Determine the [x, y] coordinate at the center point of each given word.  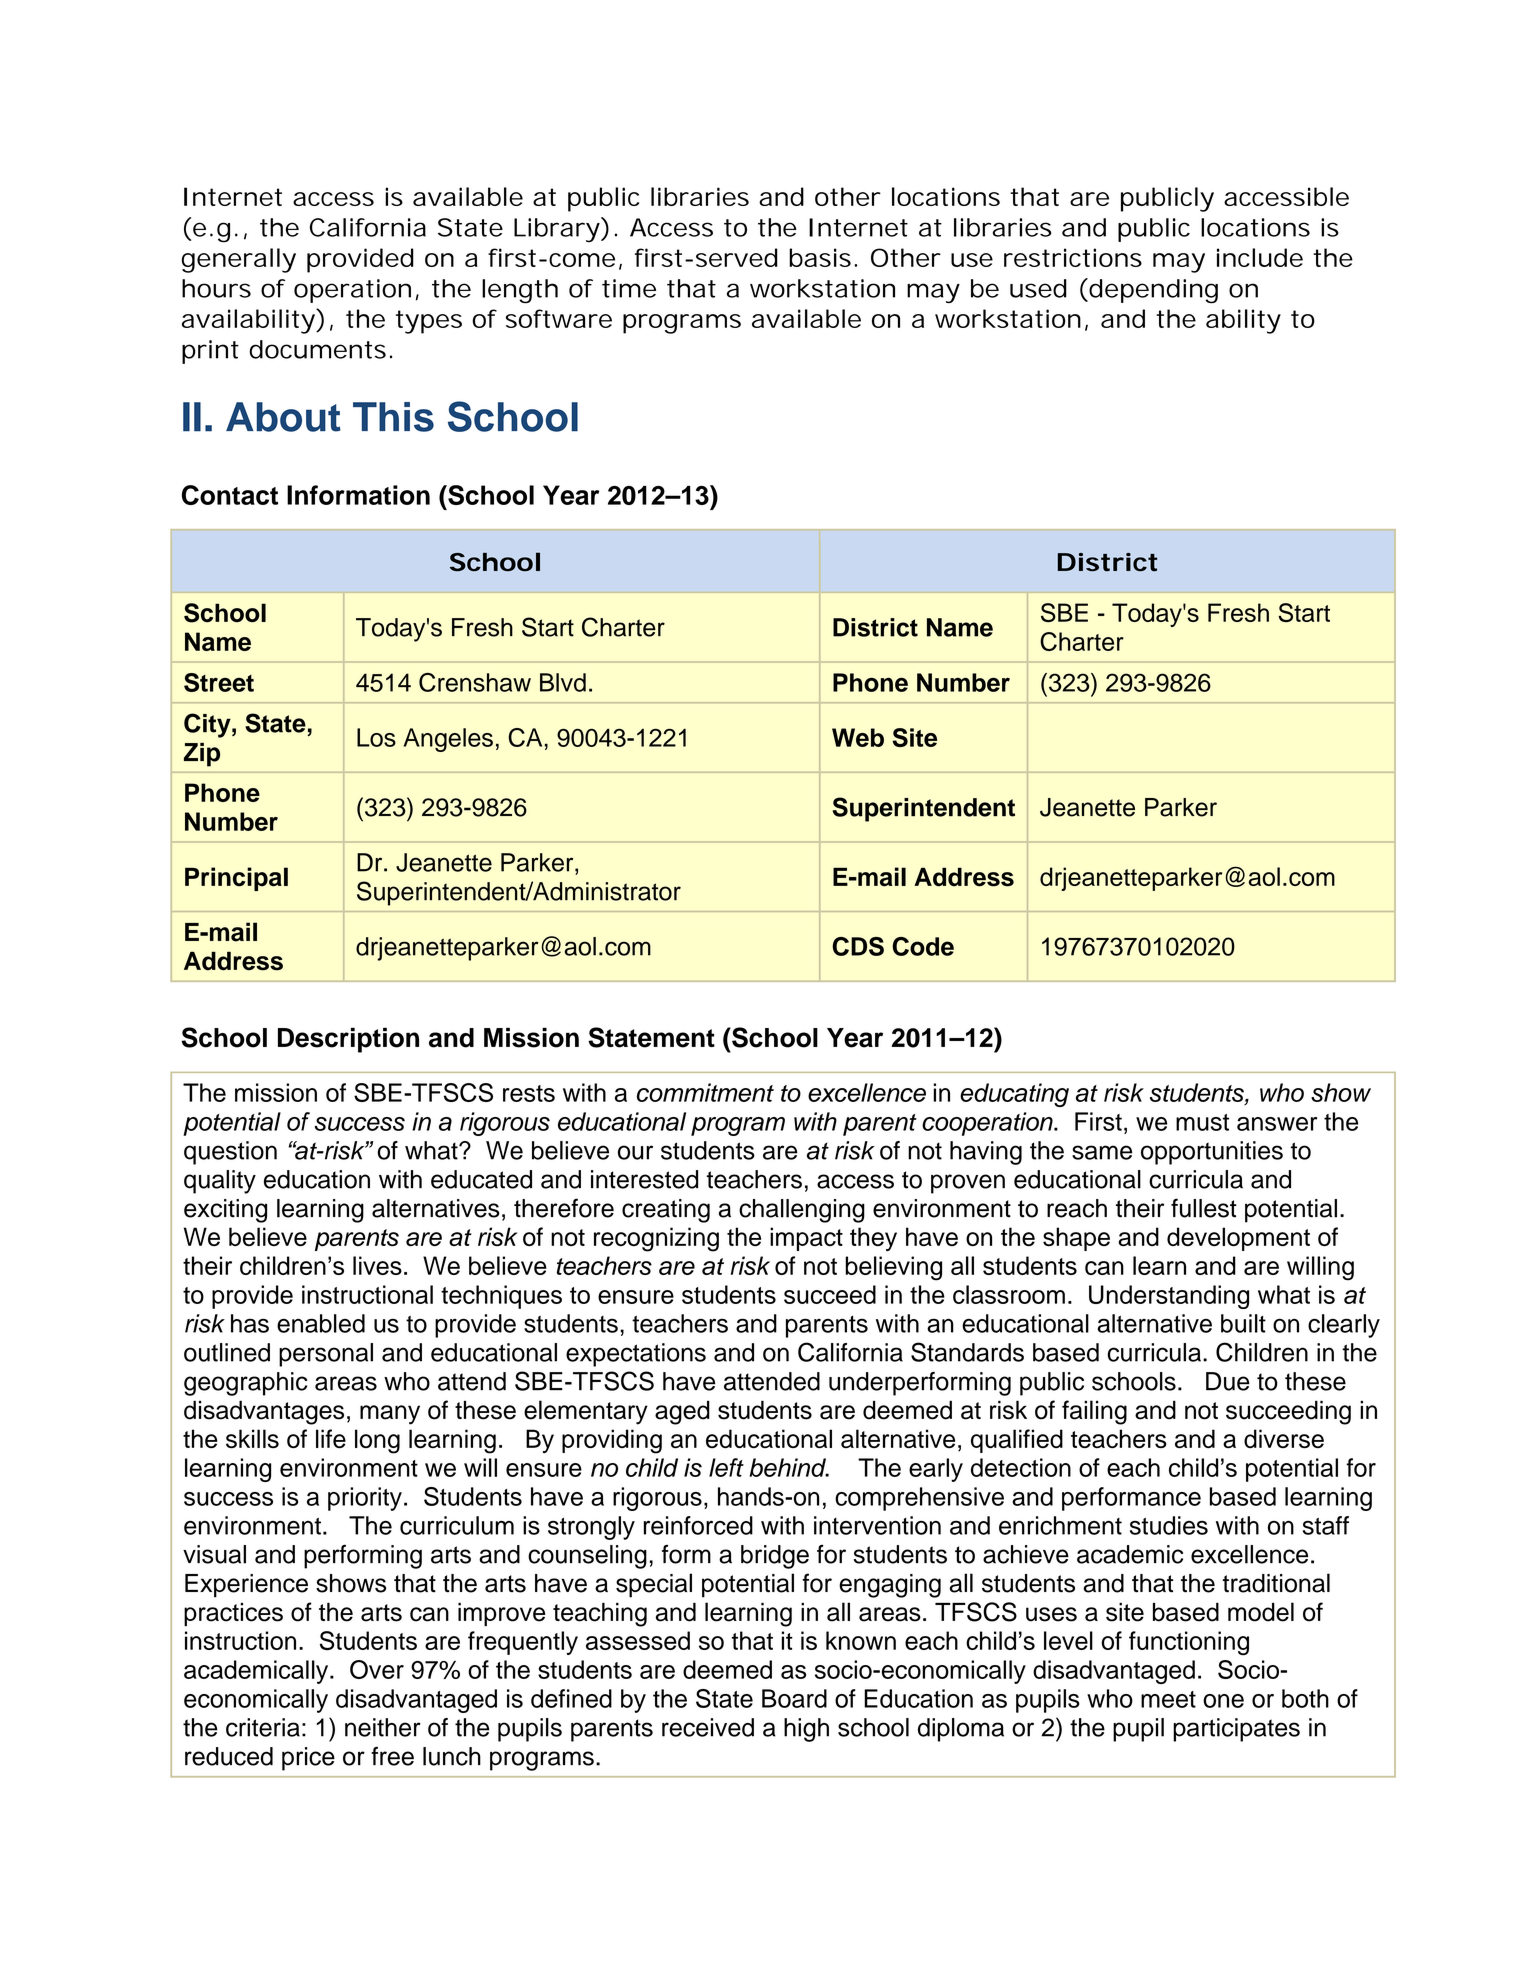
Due [1228, 1381]
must [1202, 1122]
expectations [636, 1355]
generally [239, 260]
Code [923, 946]
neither [383, 1727]
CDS [858, 946]
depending [1152, 291]
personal [326, 1355]
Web [858, 737]
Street [219, 682]
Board [794, 1698]
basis [820, 257]
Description [348, 1040]
